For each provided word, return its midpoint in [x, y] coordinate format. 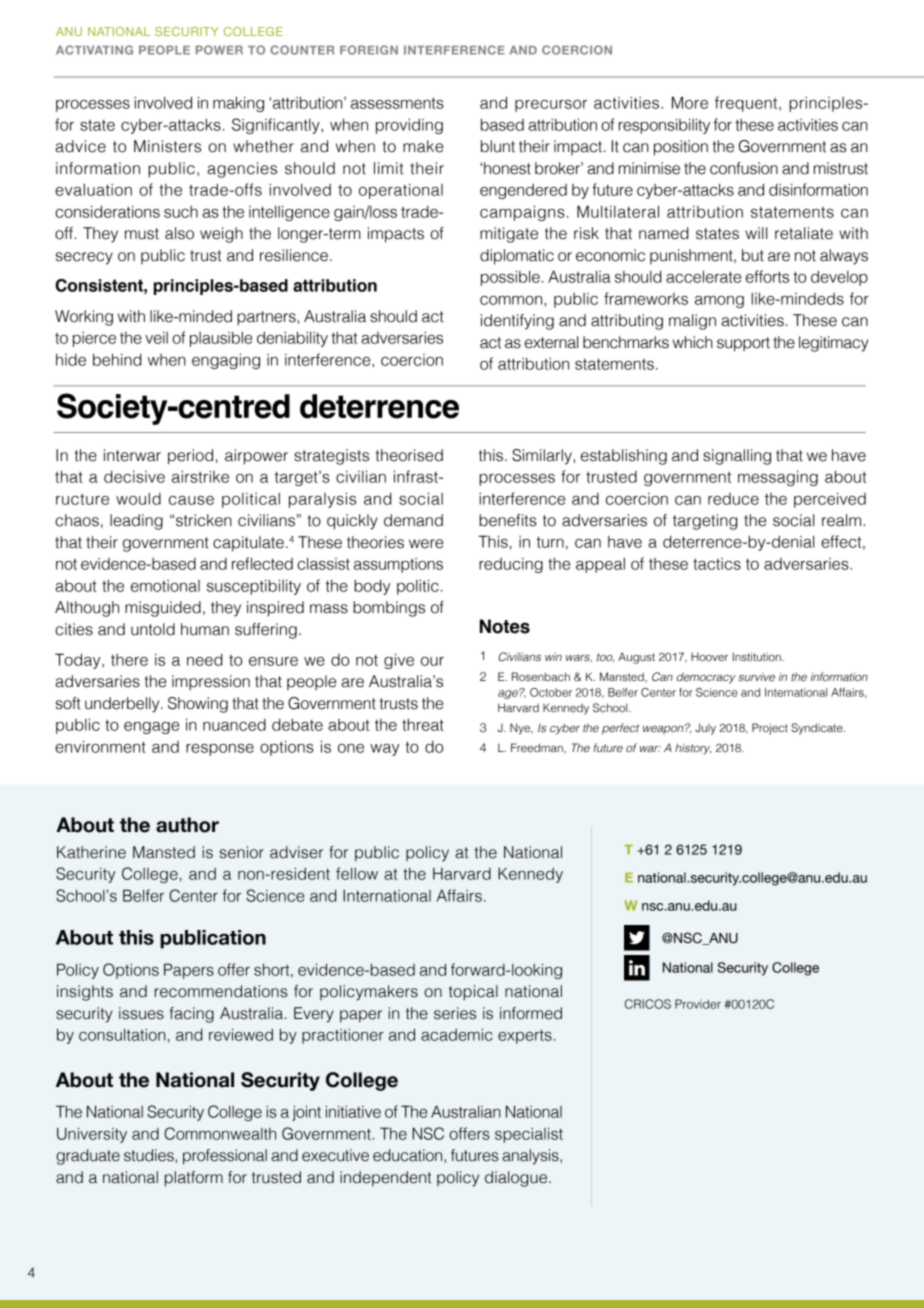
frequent [747, 104]
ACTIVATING [94, 50]
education [409, 1156]
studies [149, 1155]
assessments [397, 103]
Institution [758, 656]
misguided [163, 609]
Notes [505, 626]
